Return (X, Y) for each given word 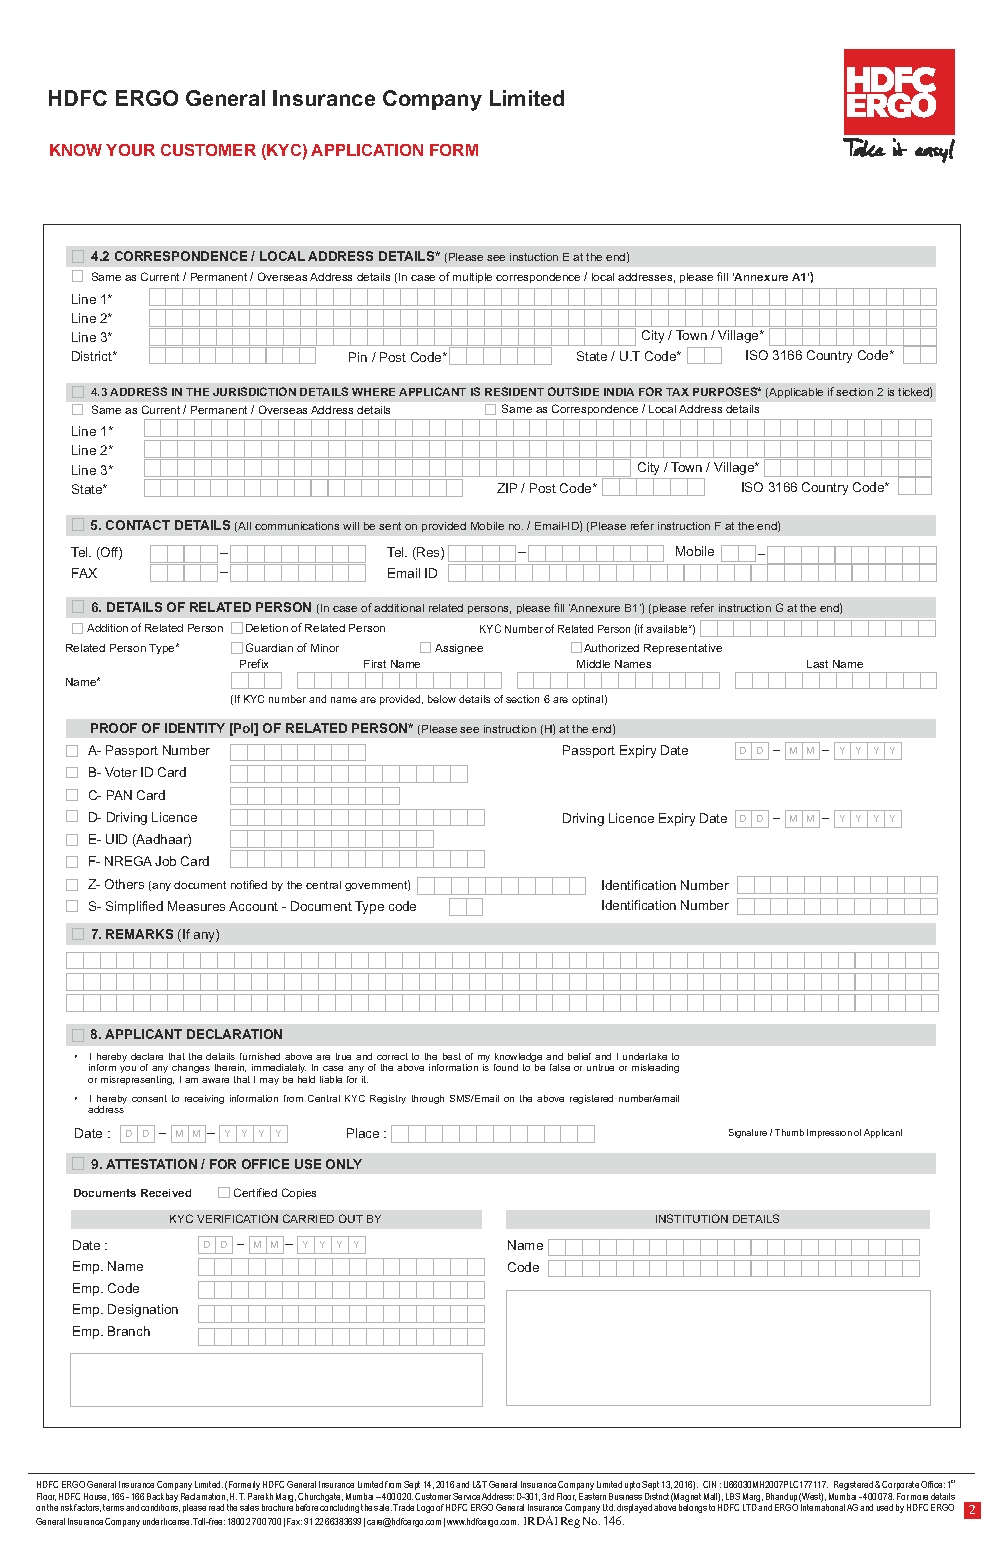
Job (165, 861)
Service (466, 1496)
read (216, 1507)
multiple (472, 278)
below (442, 699)
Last (817, 664)
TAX (677, 392)
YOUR (130, 150)
